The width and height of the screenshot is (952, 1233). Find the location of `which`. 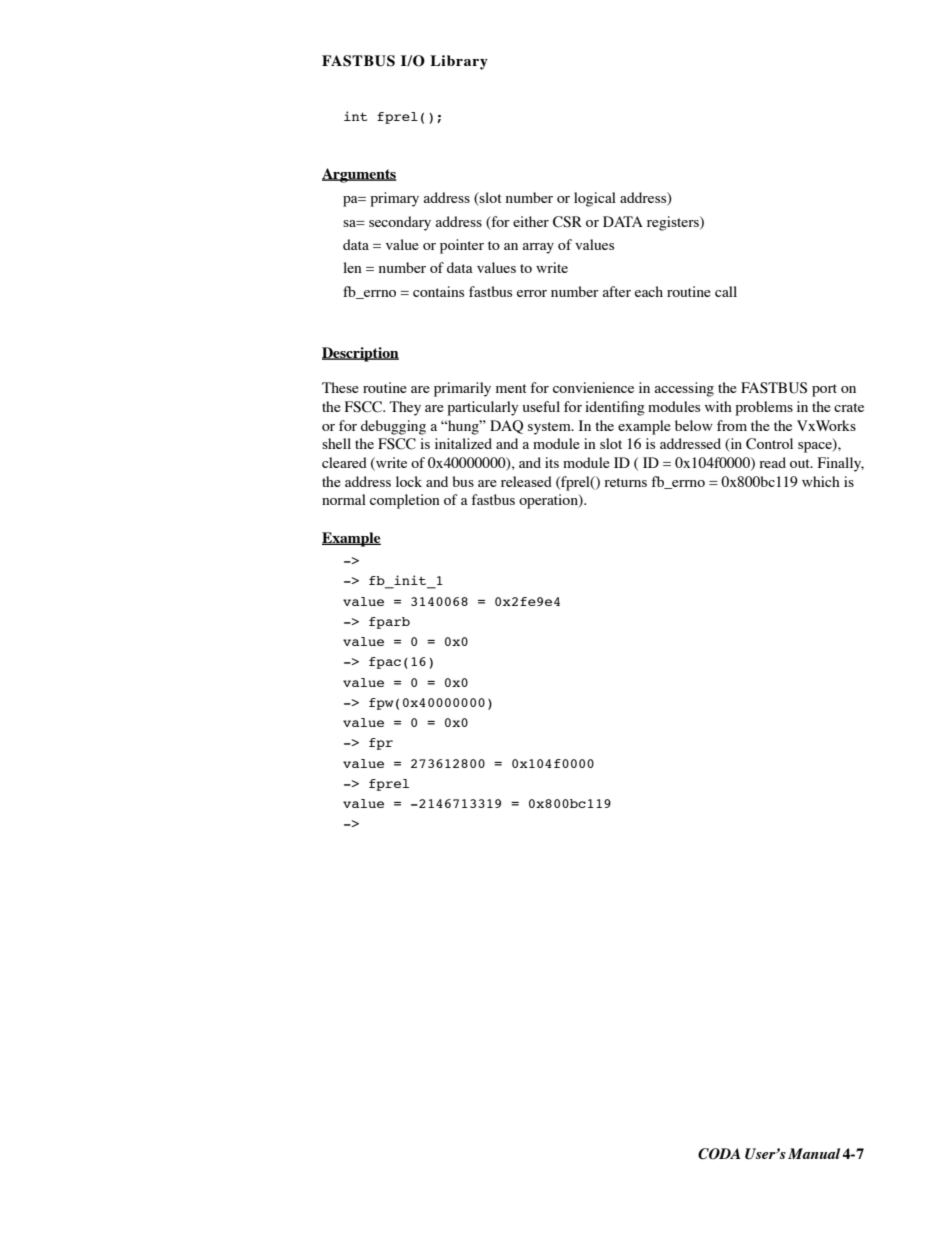

which is located at coordinates (821, 481).
